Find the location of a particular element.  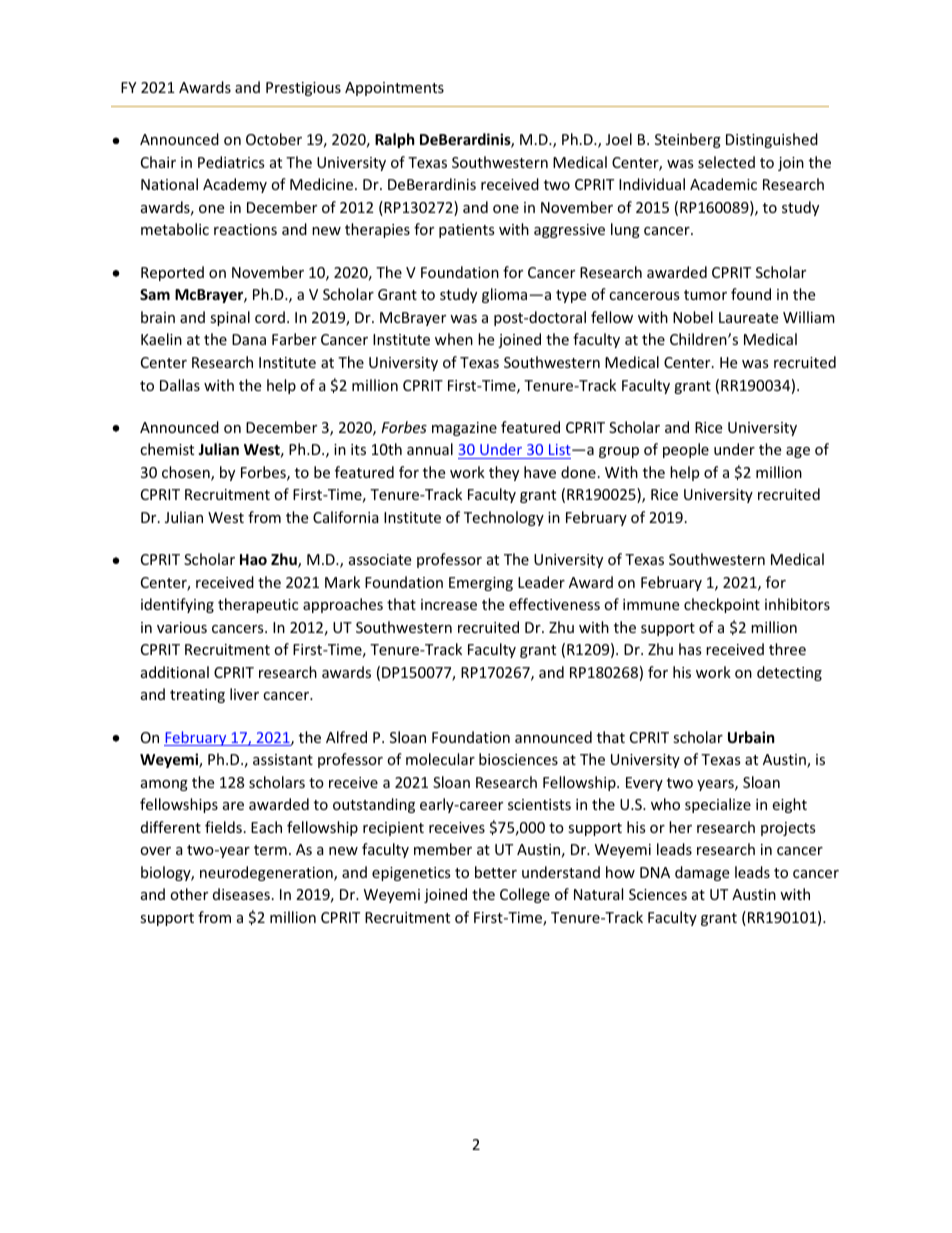

Distinguished is located at coordinates (772, 140).
